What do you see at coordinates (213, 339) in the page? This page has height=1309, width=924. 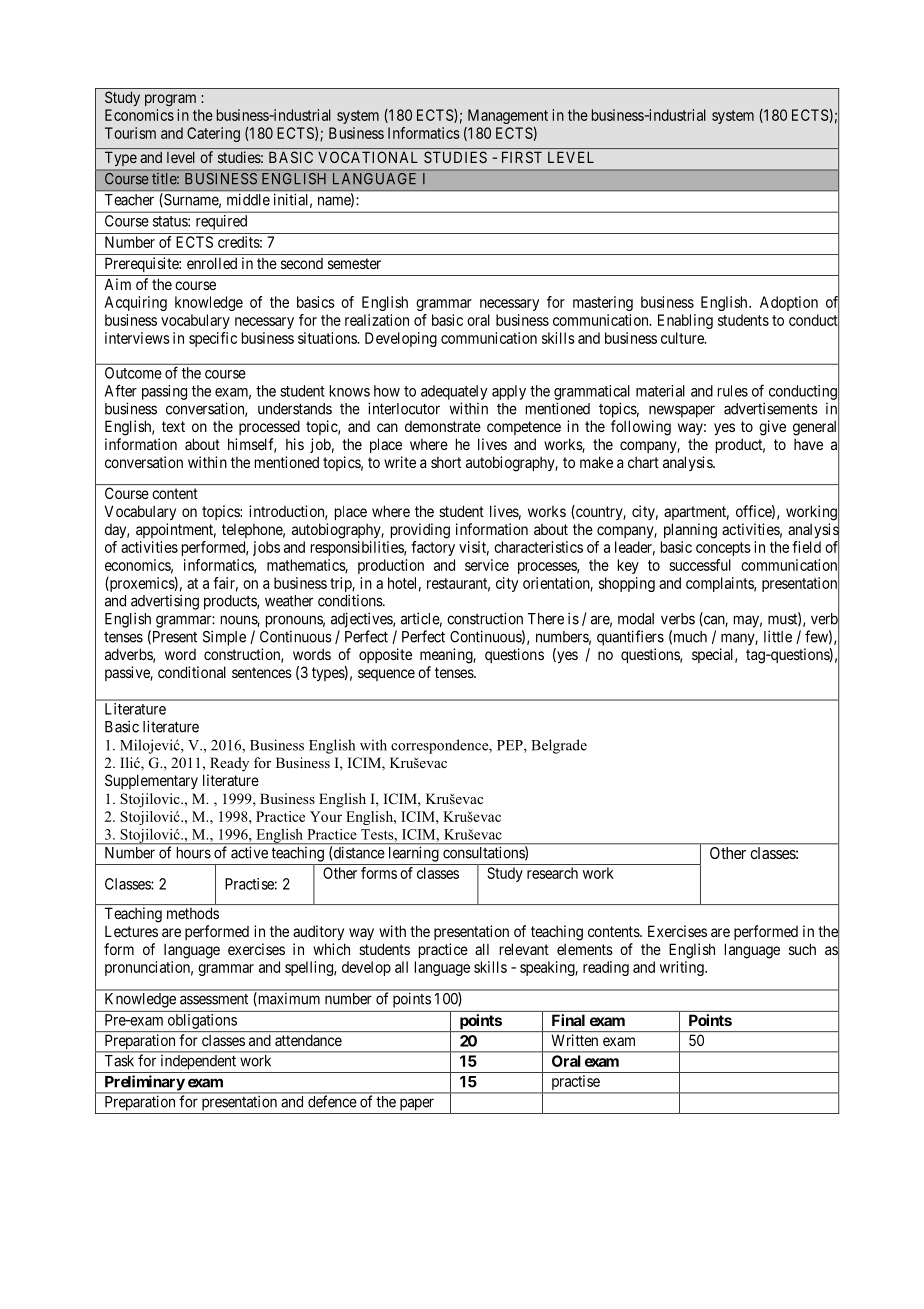 I see `specific` at bounding box center [213, 339].
